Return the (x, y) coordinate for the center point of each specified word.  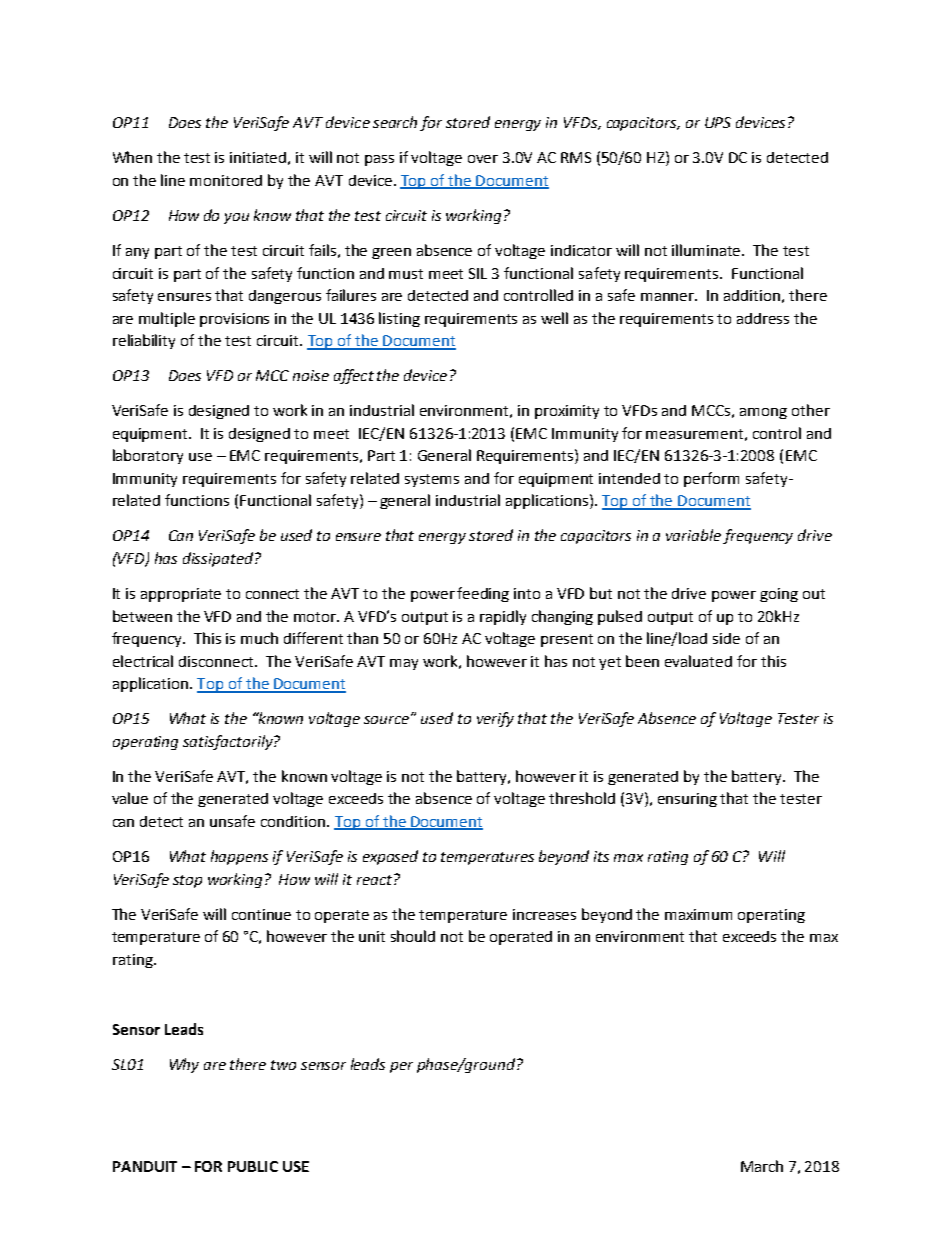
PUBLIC (253, 1166)
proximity (567, 412)
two (283, 1065)
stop (187, 881)
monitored (226, 180)
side (726, 638)
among (763, 413)
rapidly (503, 617)
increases (544, 914)
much (259, 638)
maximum (698, 914)
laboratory (148, 456)
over (483, 159)
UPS (718, 122)
